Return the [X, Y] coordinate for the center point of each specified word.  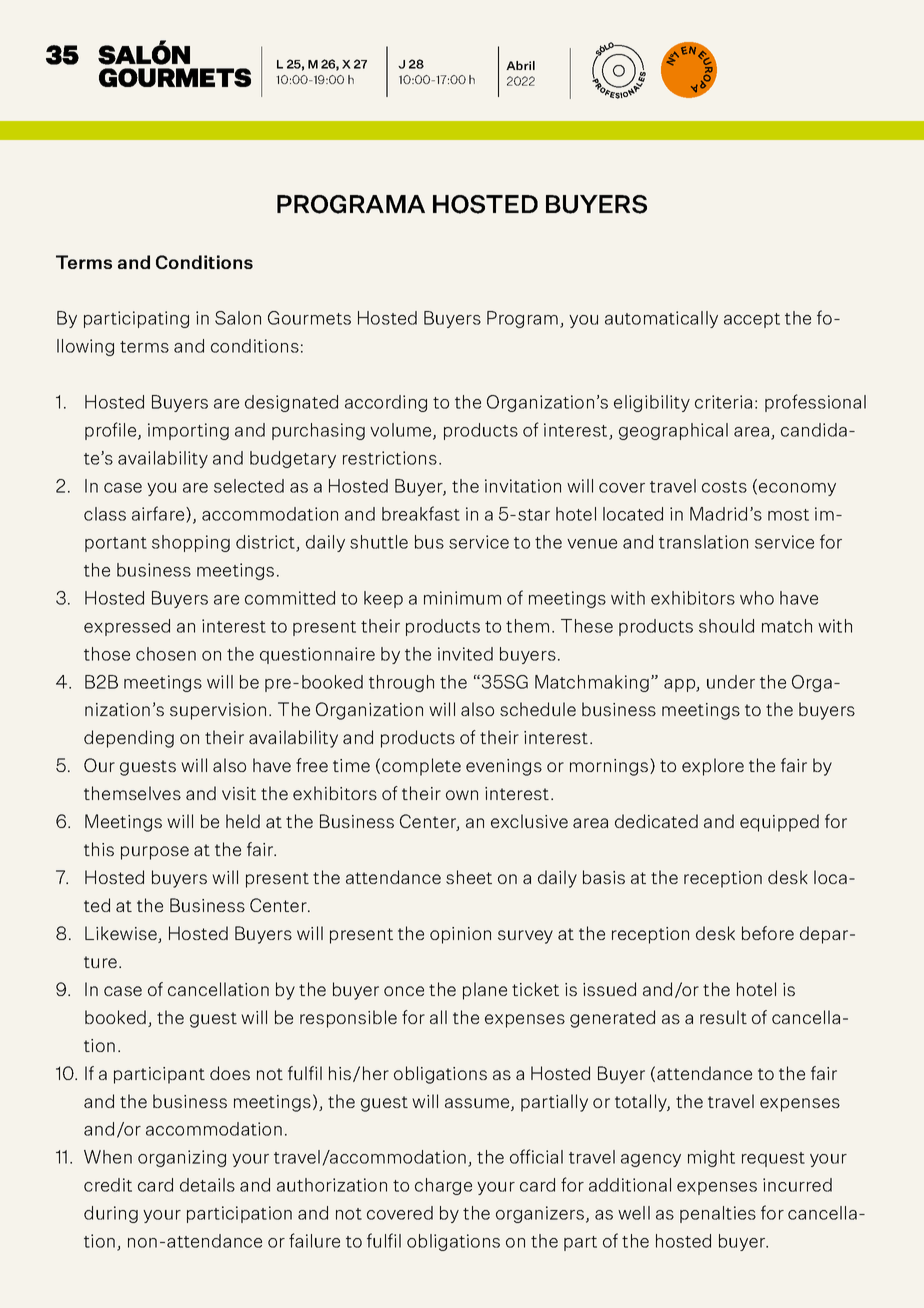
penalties [718, 1214]
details [207, 1185]
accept [752, 320]
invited [465, 654]
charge [443, 1186]
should [726, 626]
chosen [166, 654]
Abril [520, 65]
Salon [238, 318]
